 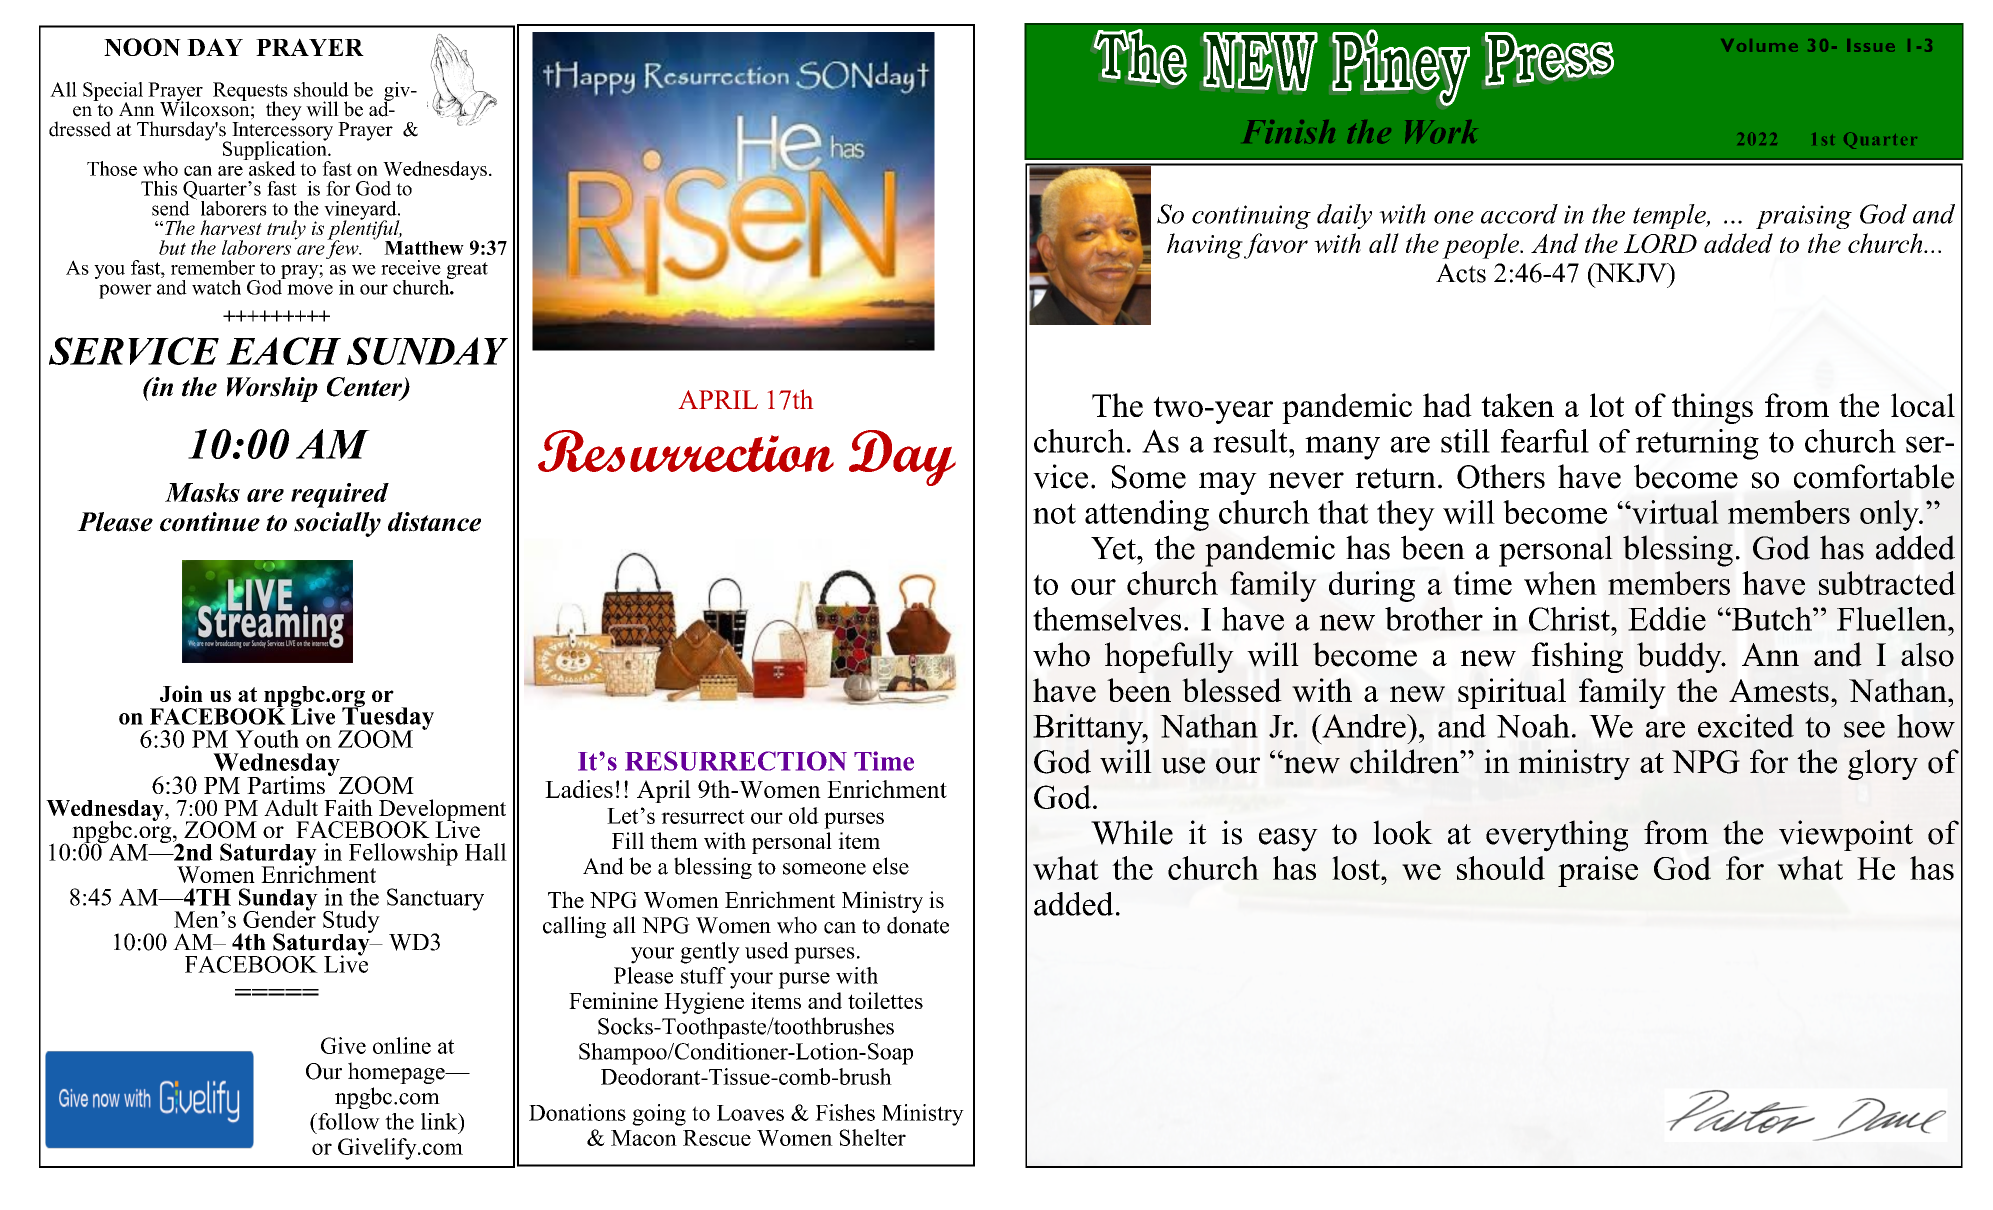 I want to click on Requests, so click(x=250, y=92).
